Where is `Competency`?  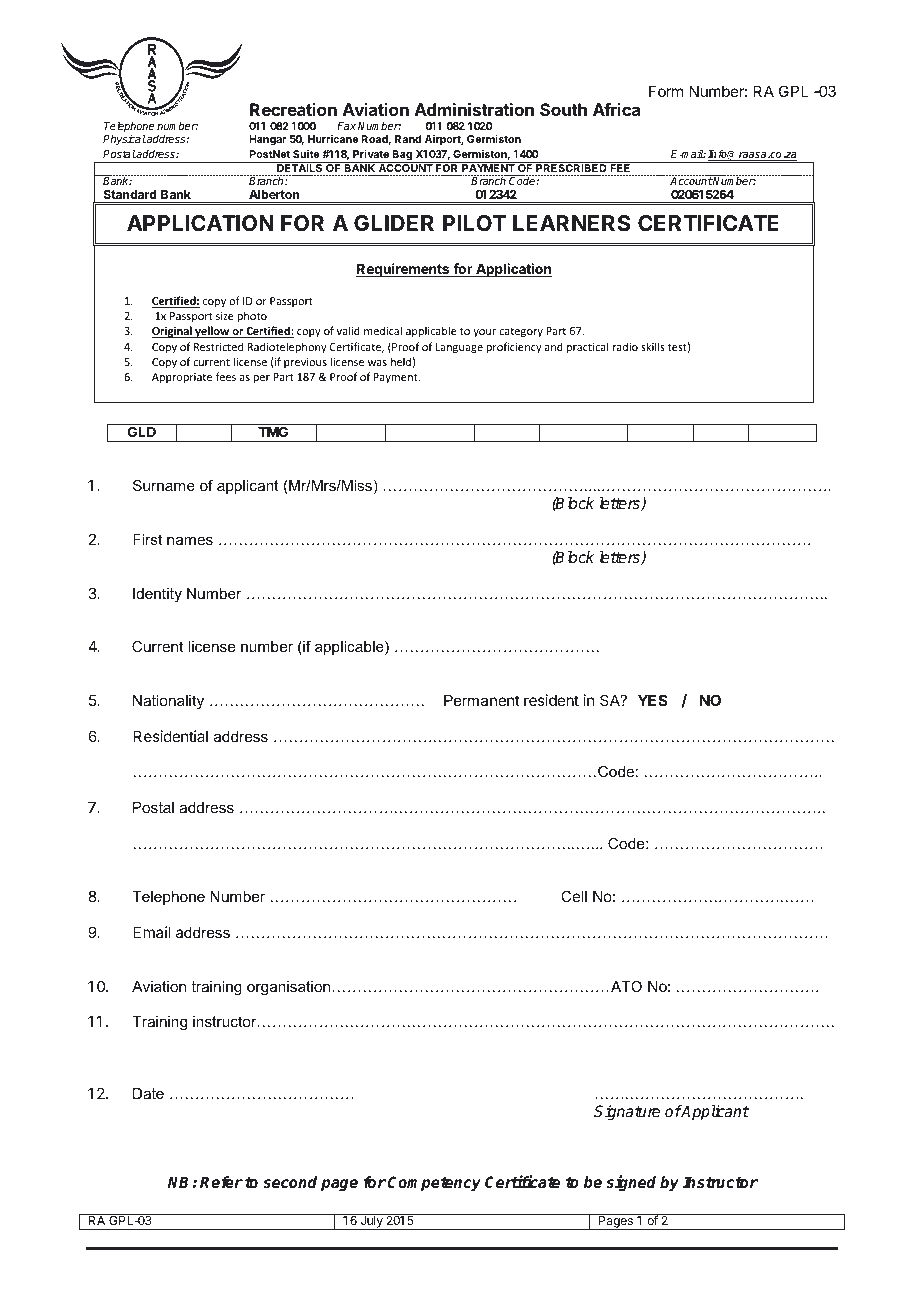
Competency is located at coordinates (434, 1184).
